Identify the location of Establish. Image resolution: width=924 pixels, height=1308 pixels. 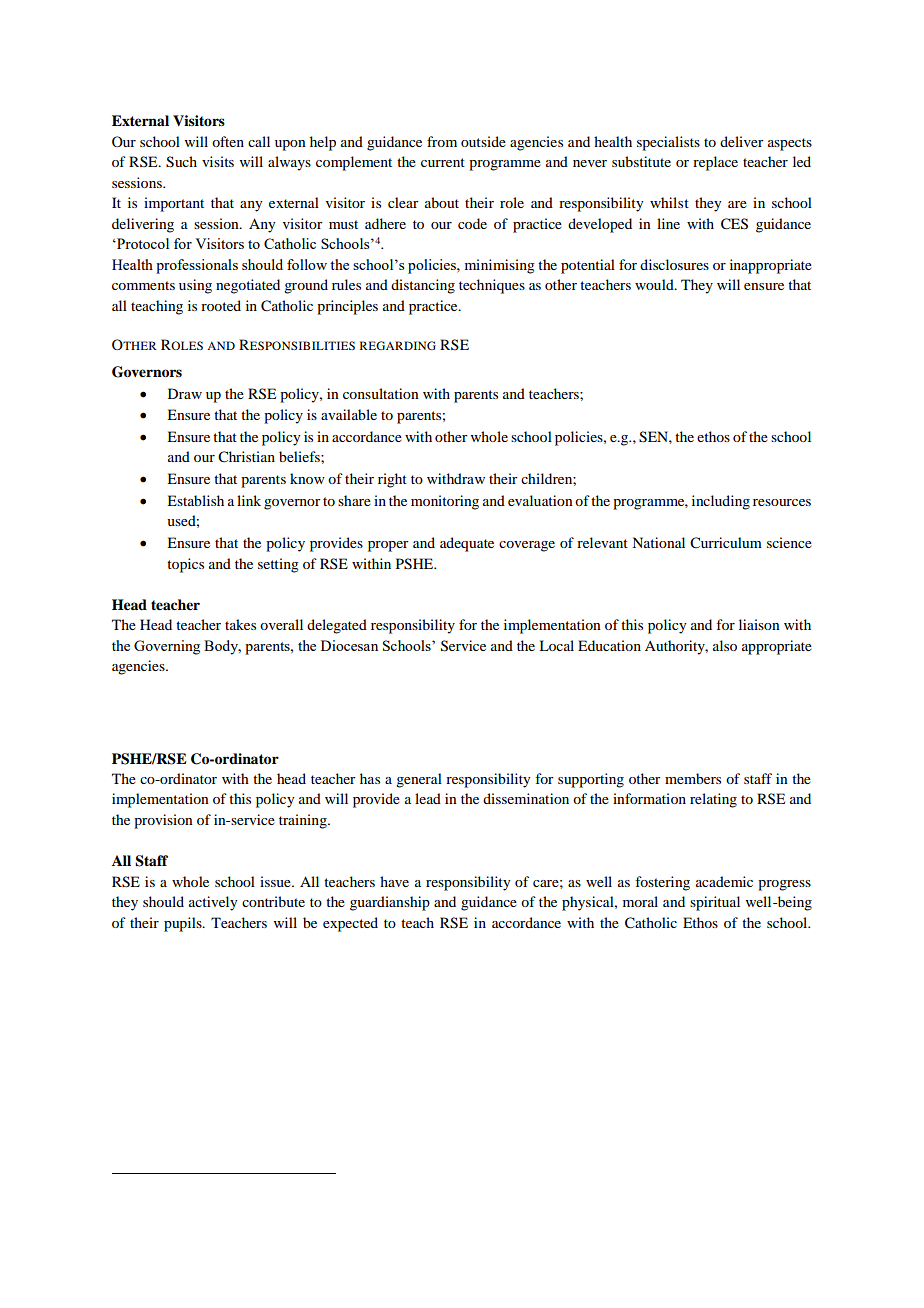
(195, 500).
